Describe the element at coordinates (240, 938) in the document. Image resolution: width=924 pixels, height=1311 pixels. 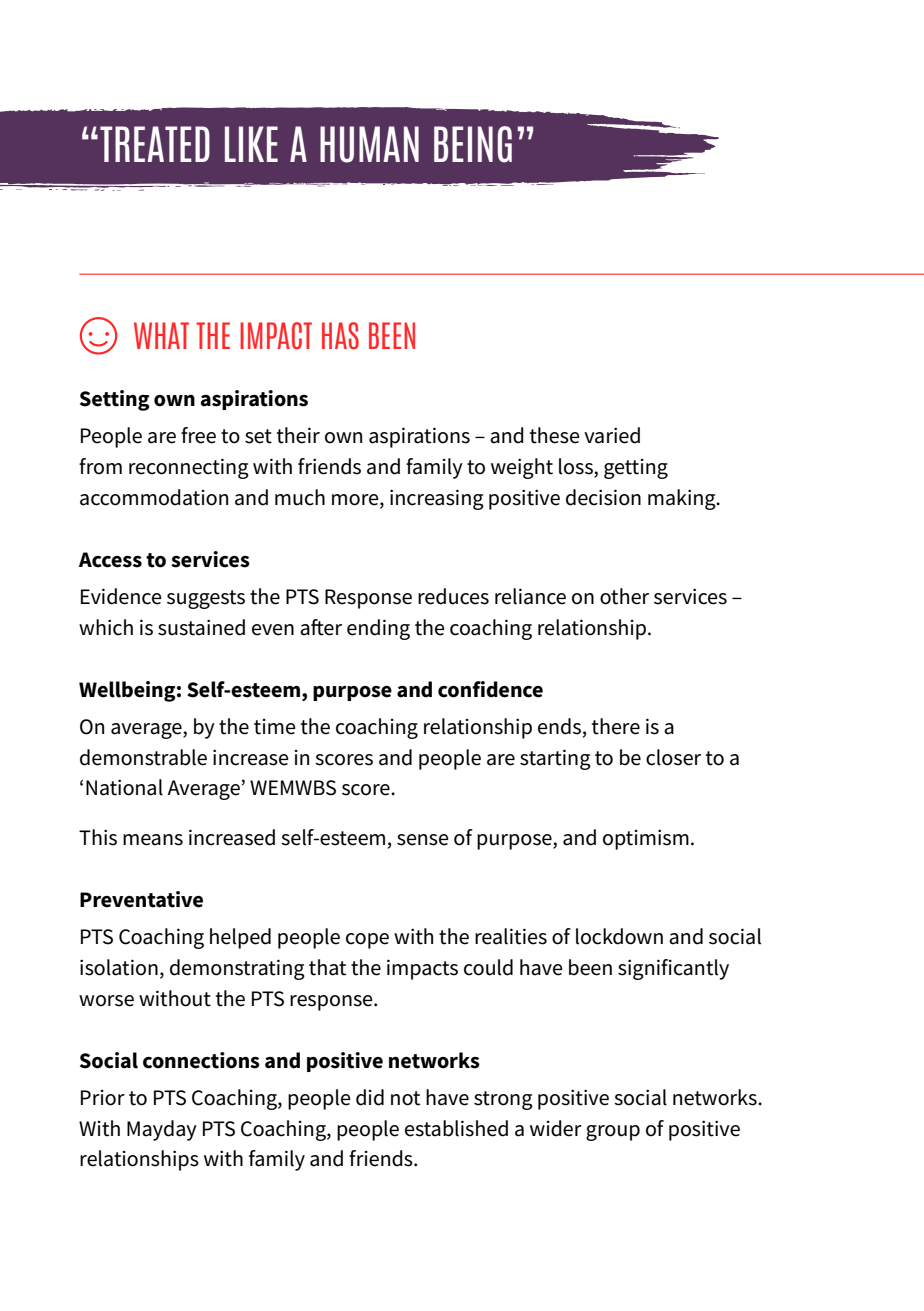
I see `helped` at that location.
